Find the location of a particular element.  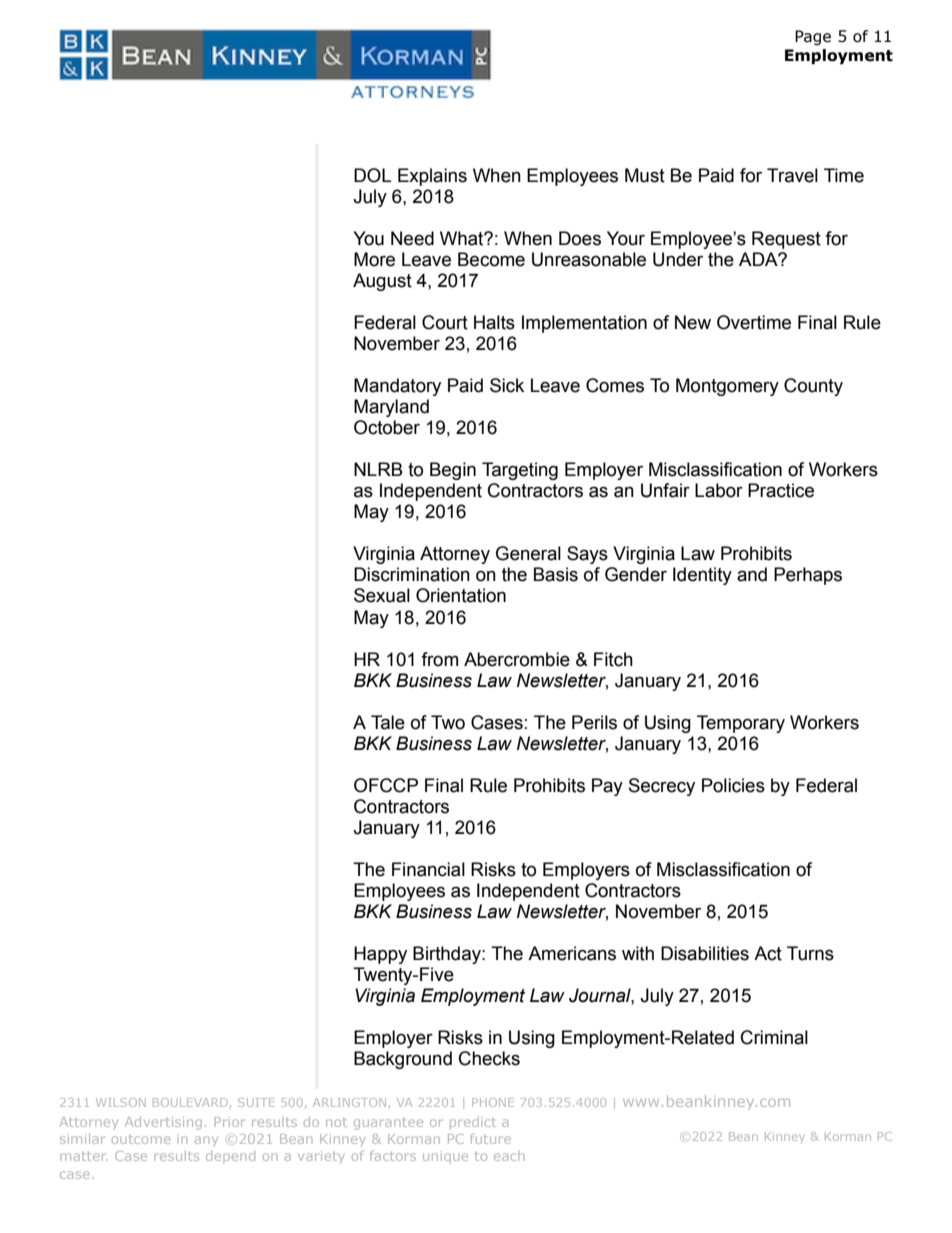

Advertising is located at coordinates (163, 1123).
